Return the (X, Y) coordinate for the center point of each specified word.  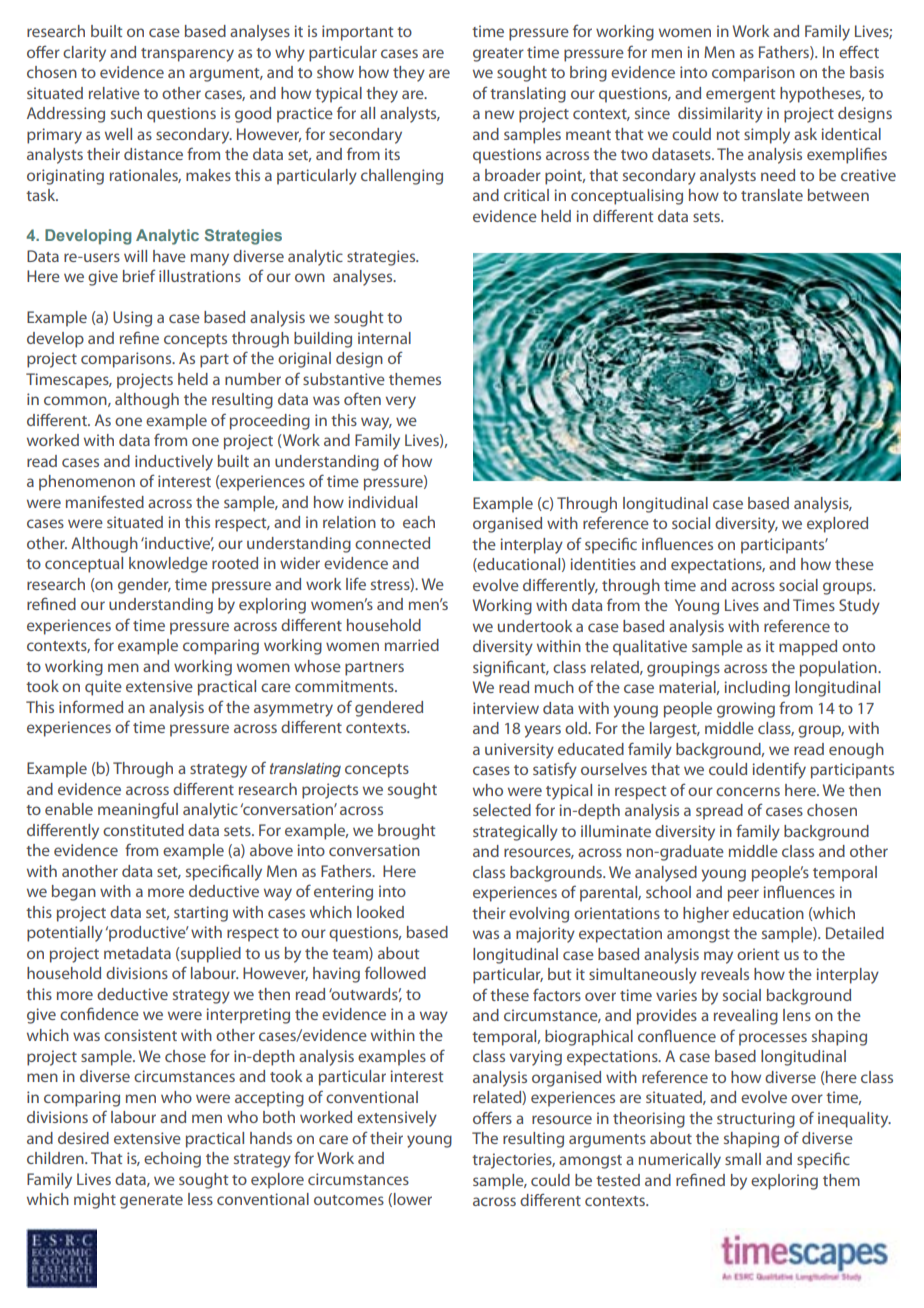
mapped (808, 648)
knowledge (168, 565)
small (743, 1159)
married (412, 645)
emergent (740, 96)
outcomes (349, 1200)
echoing (172, 1160)
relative (114, 93)
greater (498, 55)
